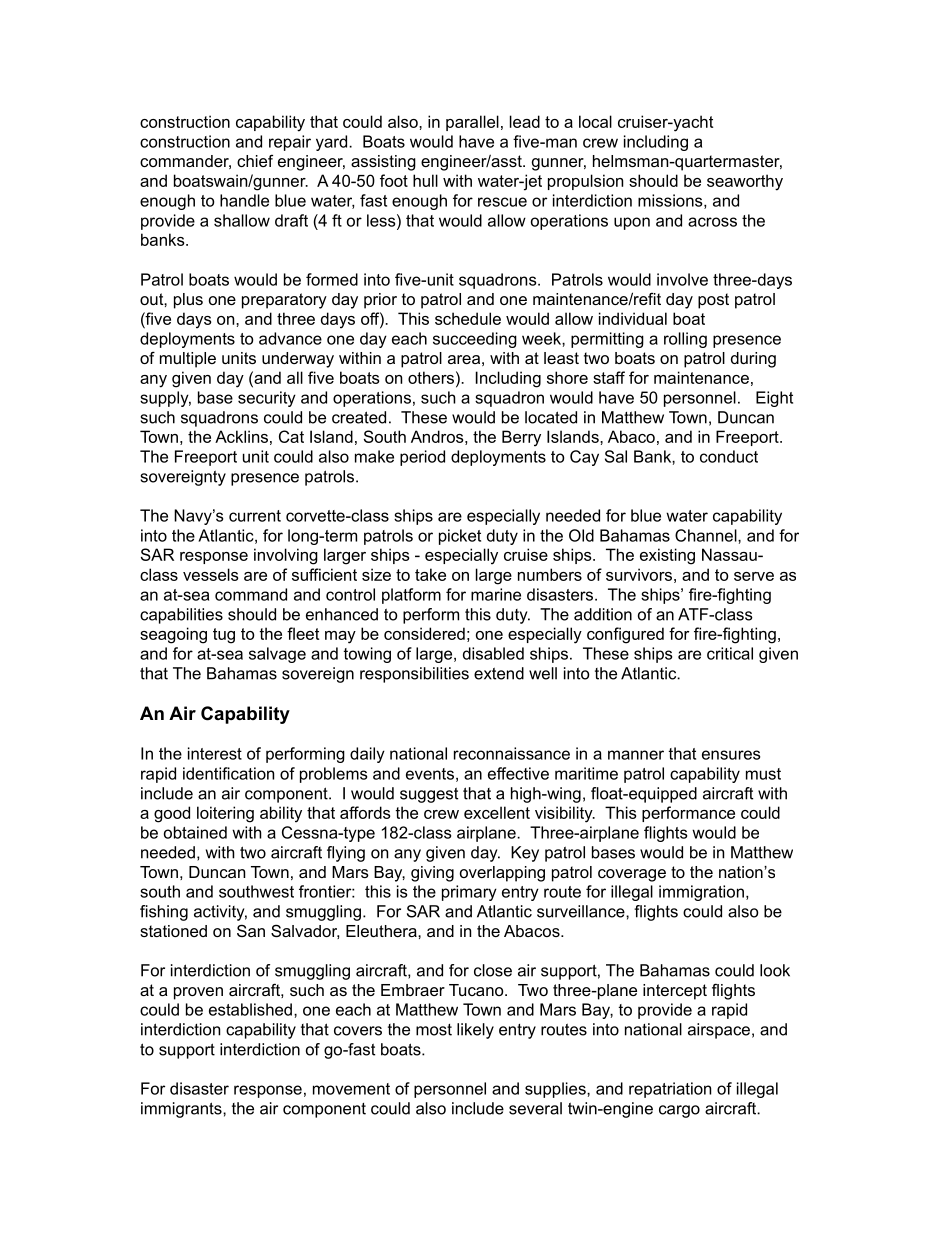 This screenshot has height=1233, width=952. What do you see at coordinates (745, 182) in the screenshot?
I see `seaworthy` at bounding box center [745, 182].
